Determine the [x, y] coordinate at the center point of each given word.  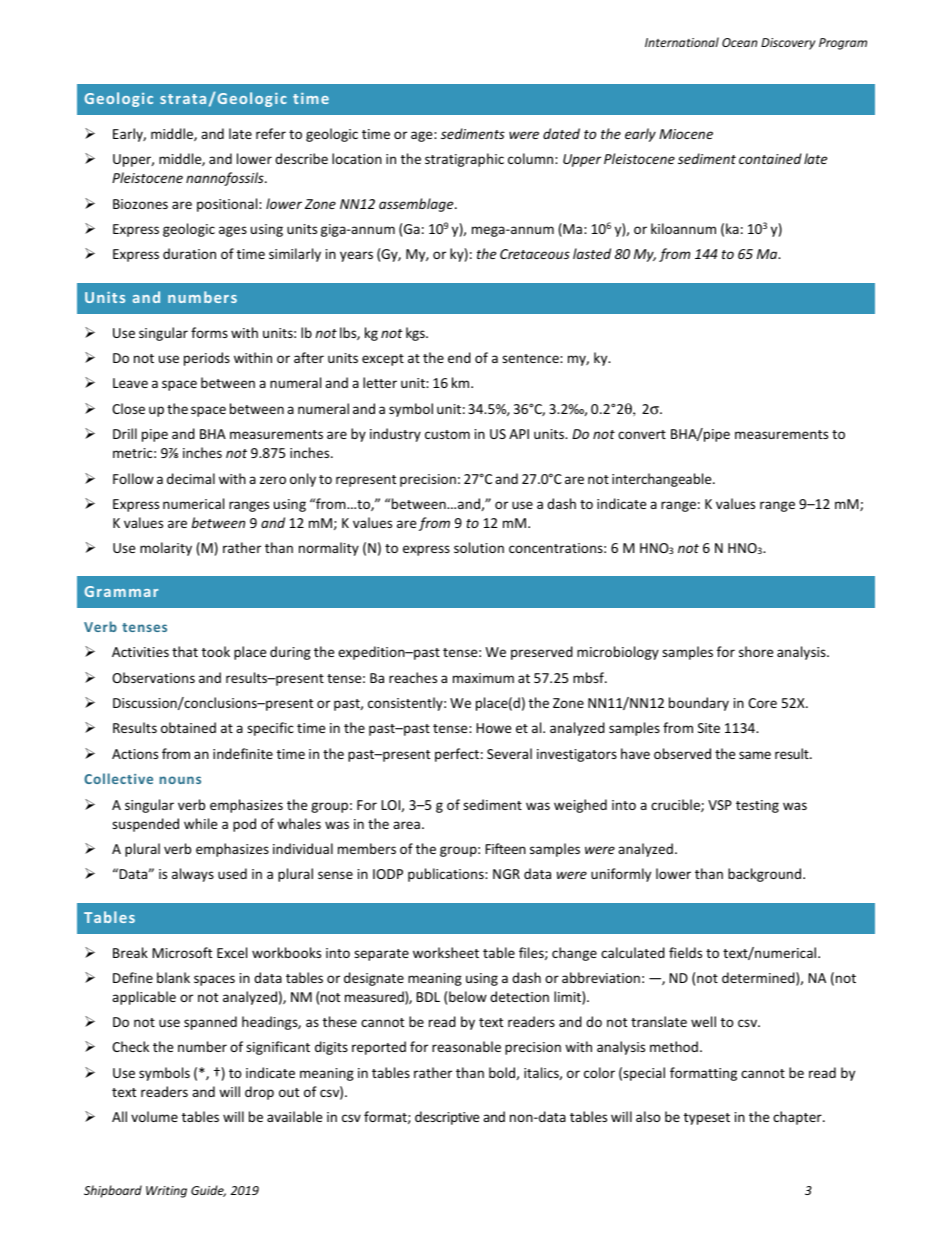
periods [207, 359]
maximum [483, 678]
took [216, 651]
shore [756, 651]
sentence [531, 358]
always [193, 875]
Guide [208, 1191]
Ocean [739, 42]
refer [271, 133]
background [766, 875]
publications [447, 875]
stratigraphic [464, 160]
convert [642, 434]
